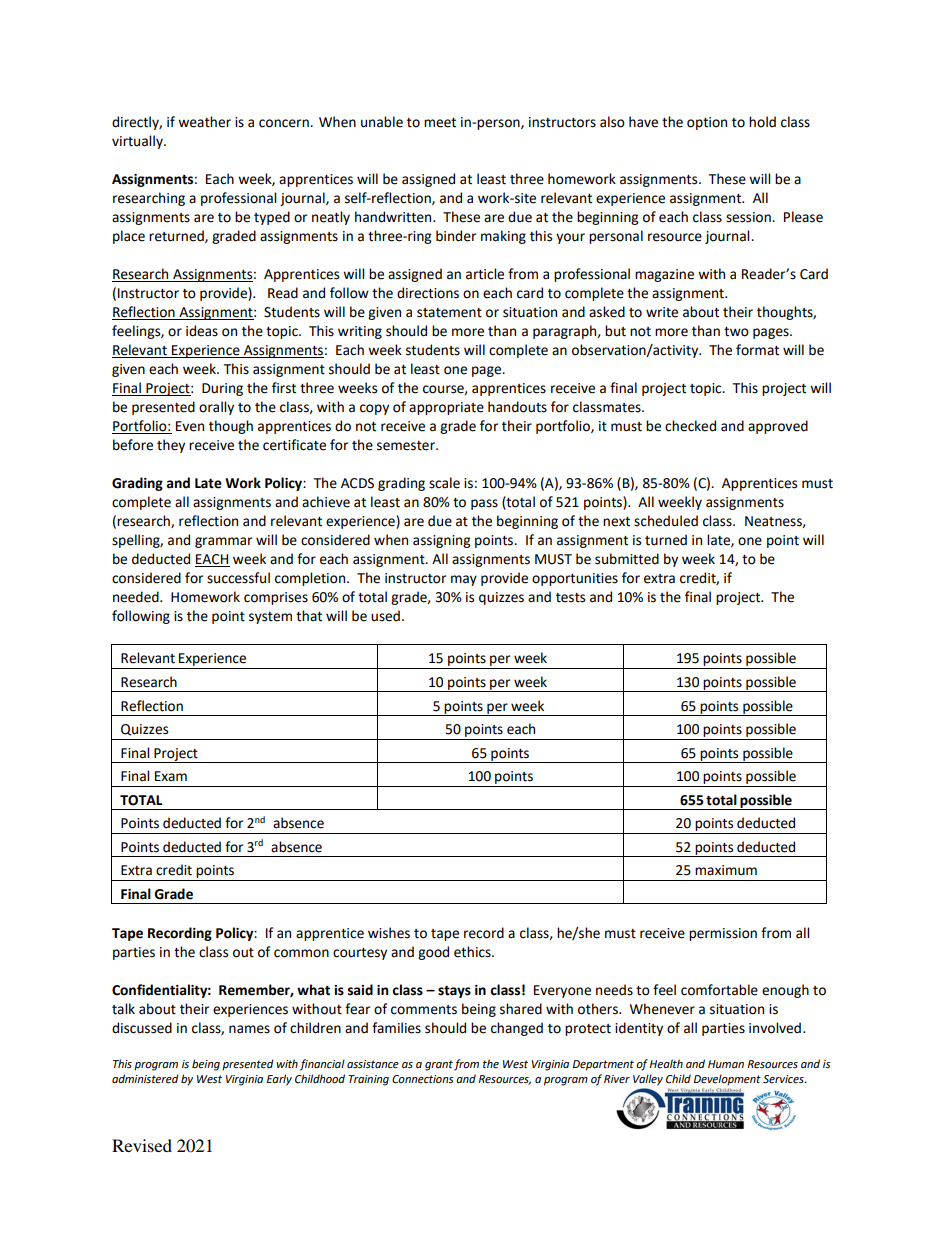  What do you see at coordinates (216, 408) in the screenshot?
I see `orally` at bounding box center [216, 408].
